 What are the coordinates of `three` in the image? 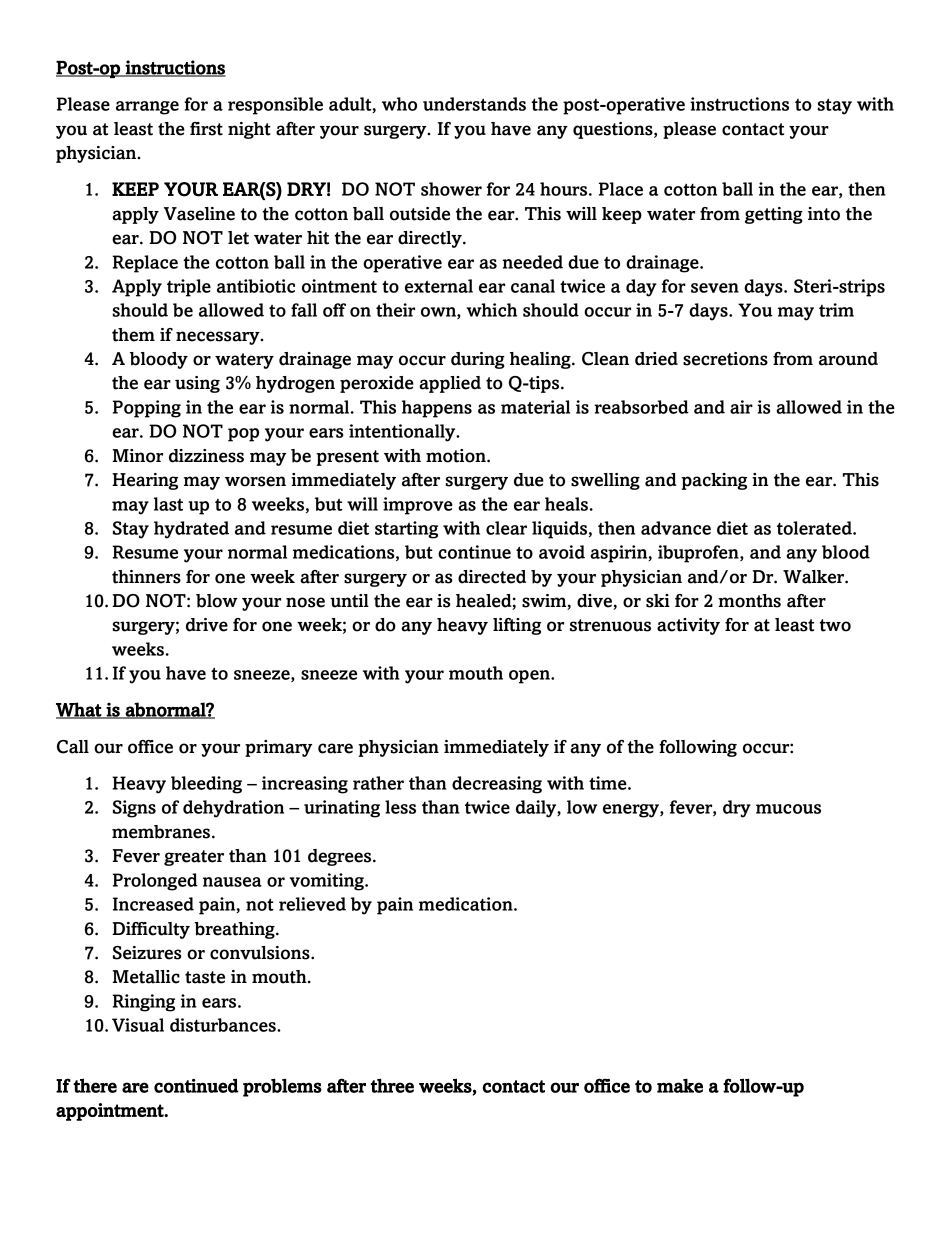 It's located at (392, 1085).
